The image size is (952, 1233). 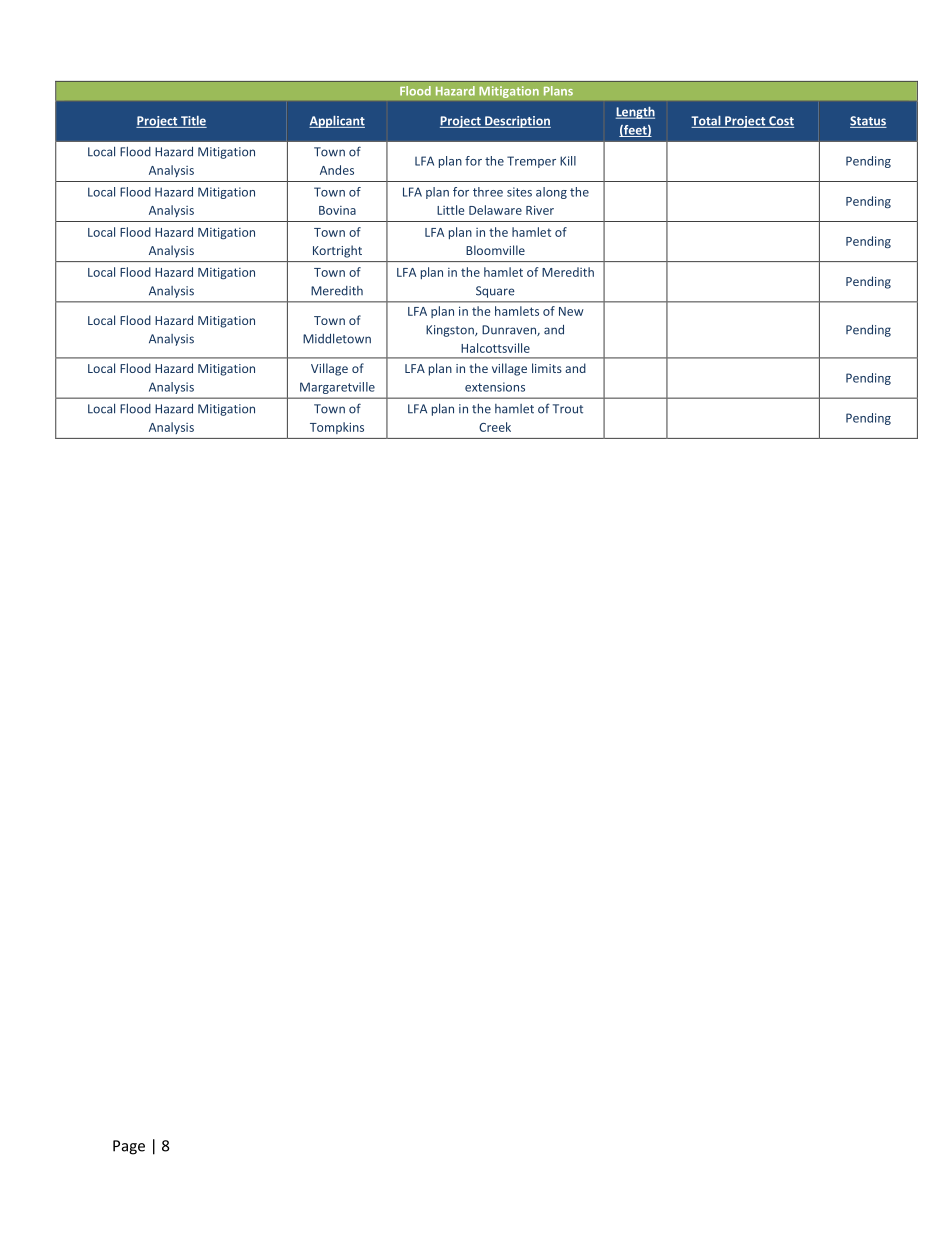 I want to click on Title, so click(x=193, y=122).
